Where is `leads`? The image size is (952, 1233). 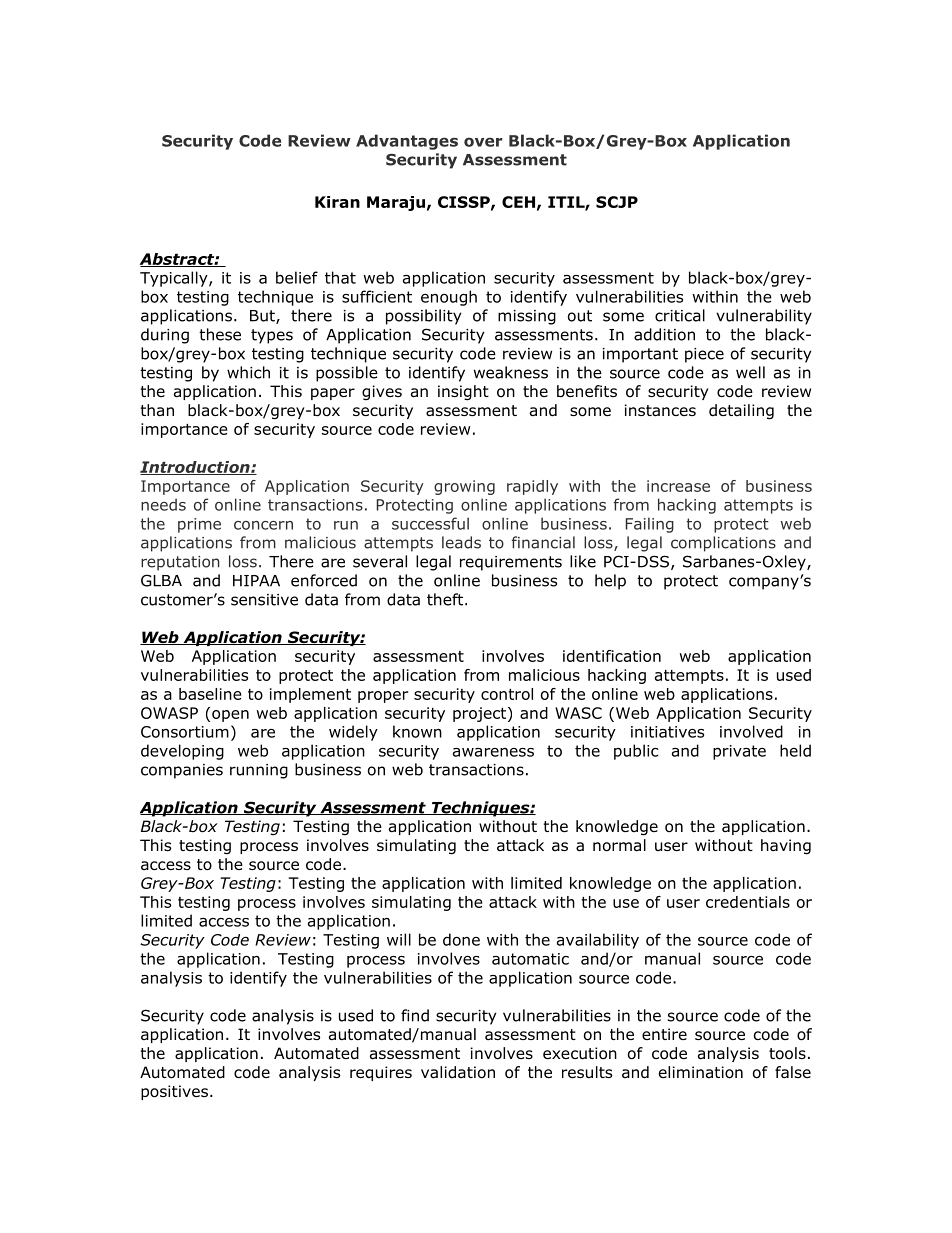
leads is located at coordinates (461, 542).
